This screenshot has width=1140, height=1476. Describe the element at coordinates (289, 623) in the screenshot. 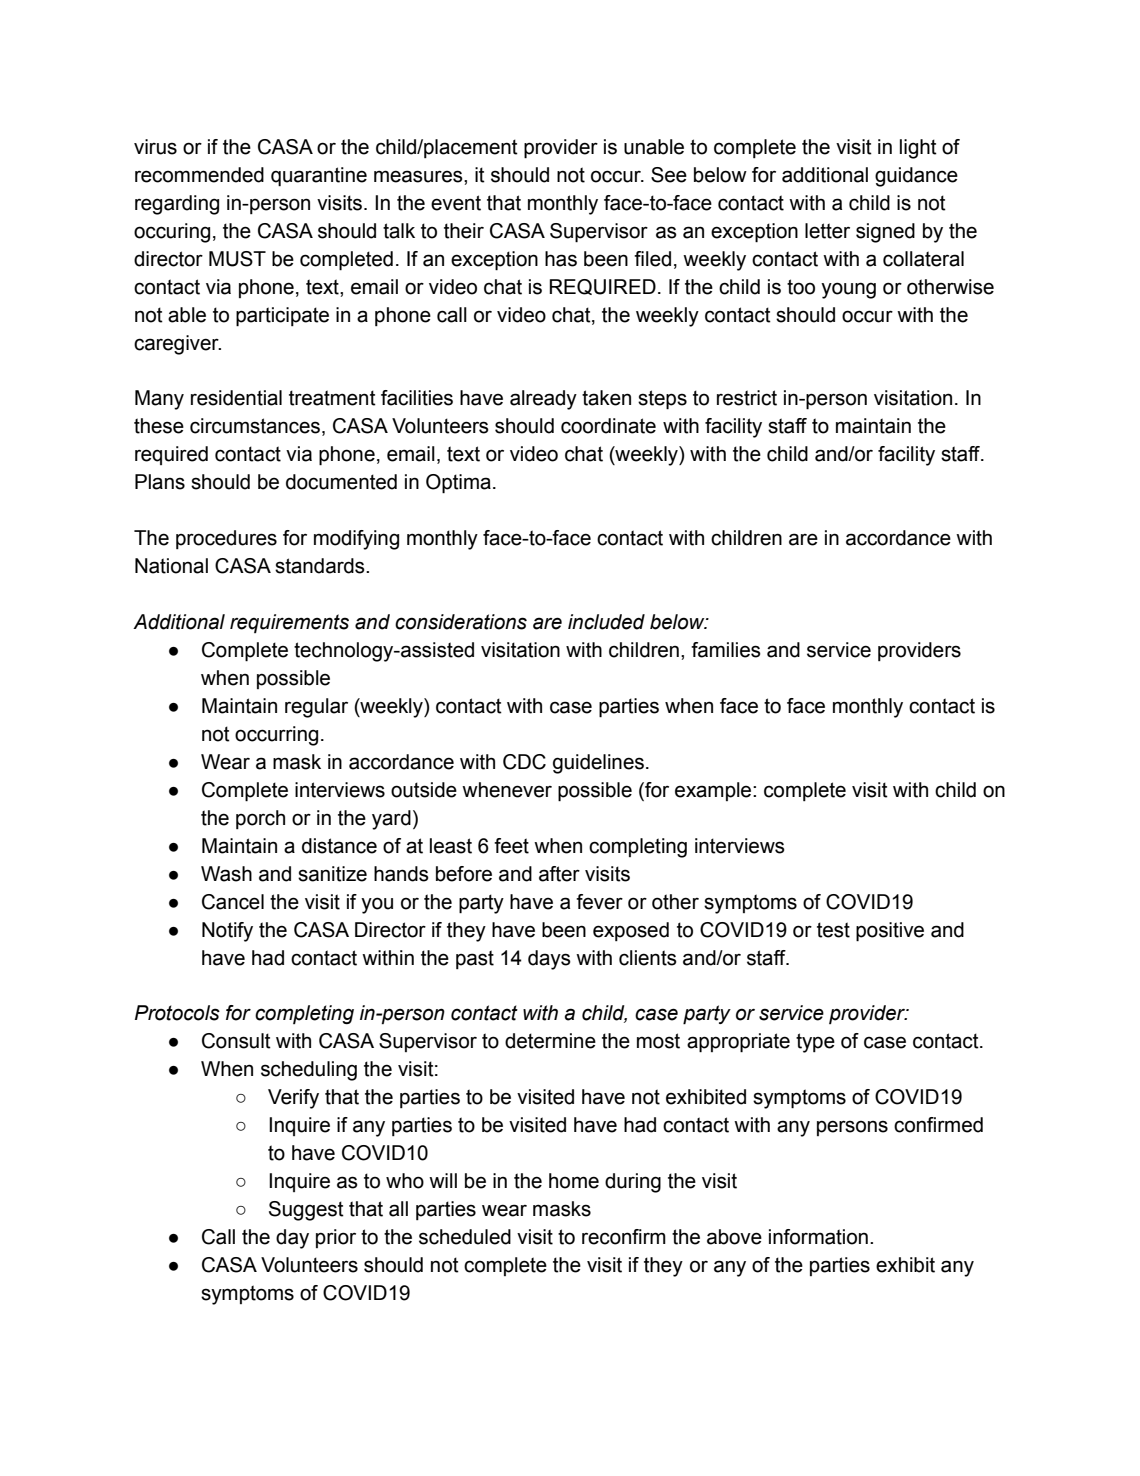

I see `requirements` at that location.
